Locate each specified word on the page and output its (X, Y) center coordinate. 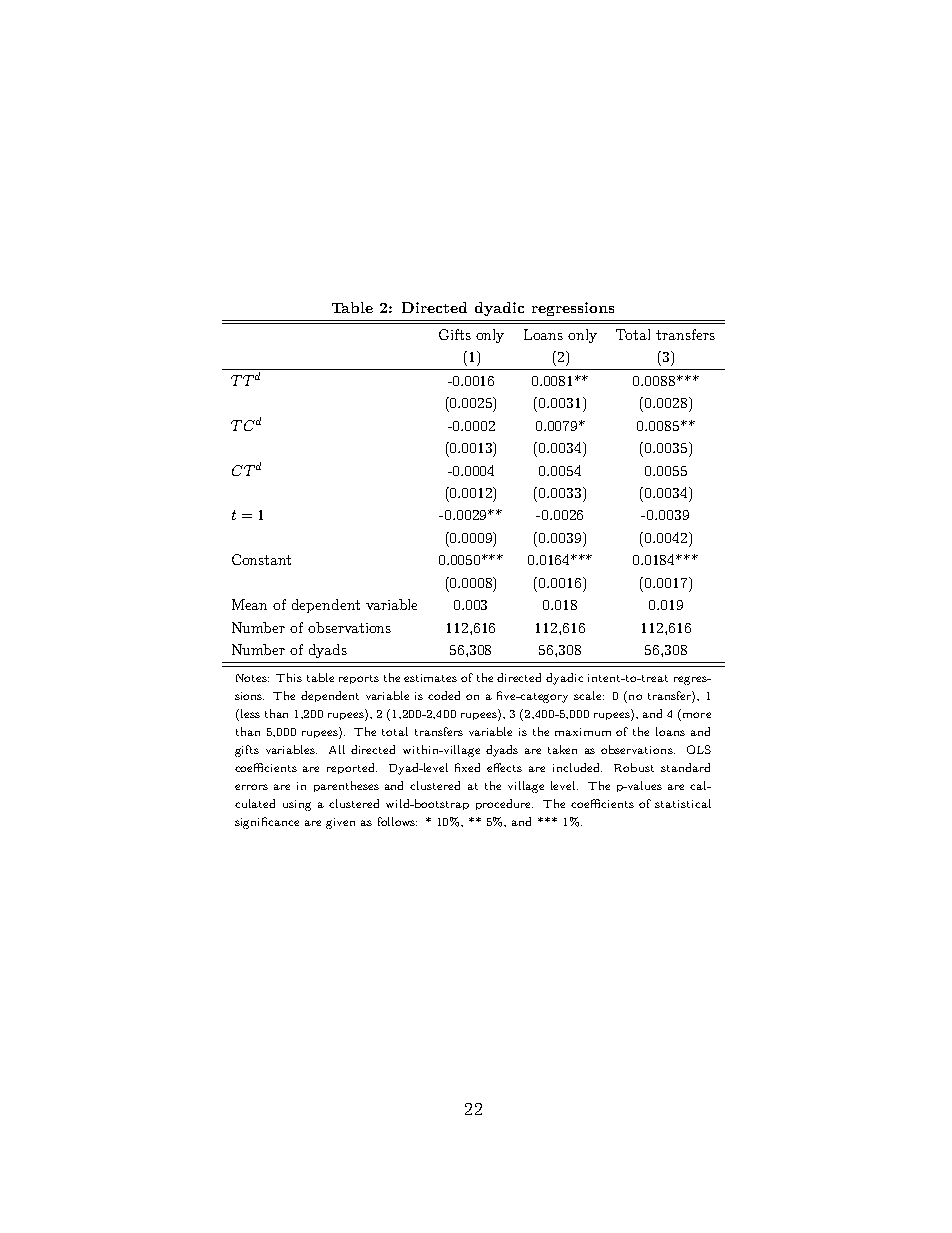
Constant (261, 559)
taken (562, 749)
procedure (504, 804)
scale (589, 695)
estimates (430, 678)
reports (359, 679)
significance (267, 823)
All (337, 749)
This (289, 677)
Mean (249, 604)
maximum (583, 732)
